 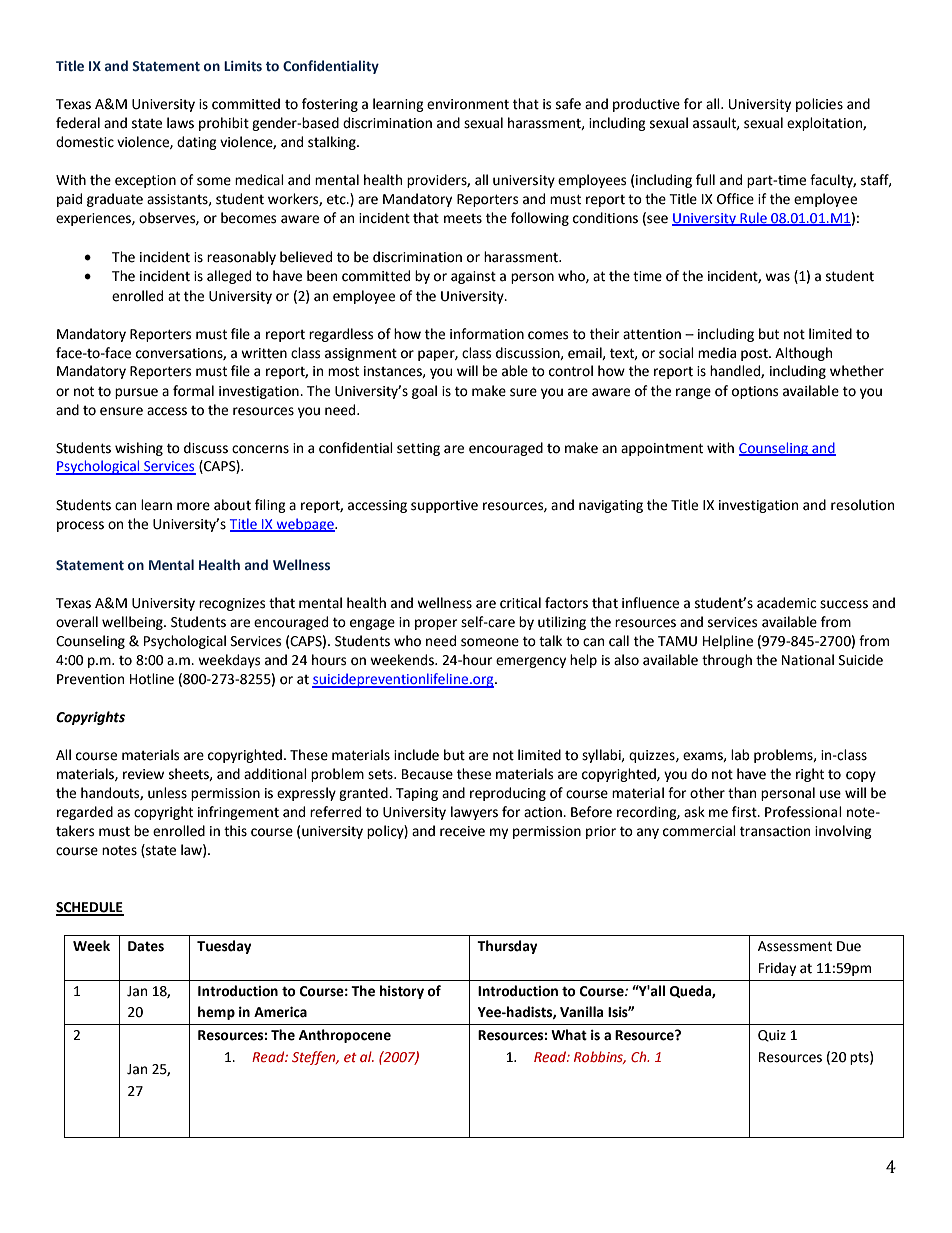 What do you see at coordinates (143, 774) in the image?
I see `review` at bounding box center [143, 774].
